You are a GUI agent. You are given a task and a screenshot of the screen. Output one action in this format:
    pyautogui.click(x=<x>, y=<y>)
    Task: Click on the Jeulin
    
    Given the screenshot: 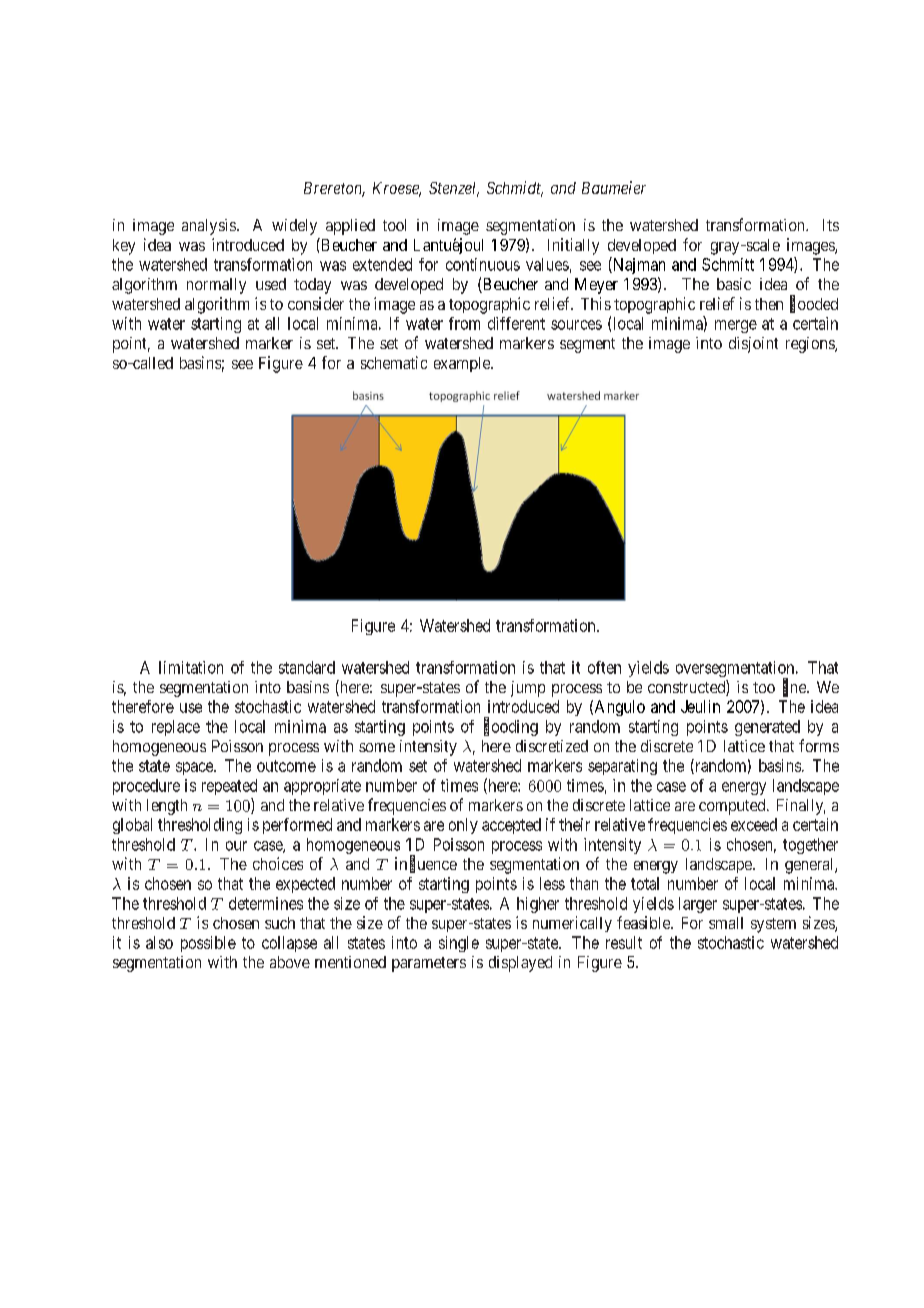 What is the action you would take?
    pyautogui.click(x=700, y=706)
